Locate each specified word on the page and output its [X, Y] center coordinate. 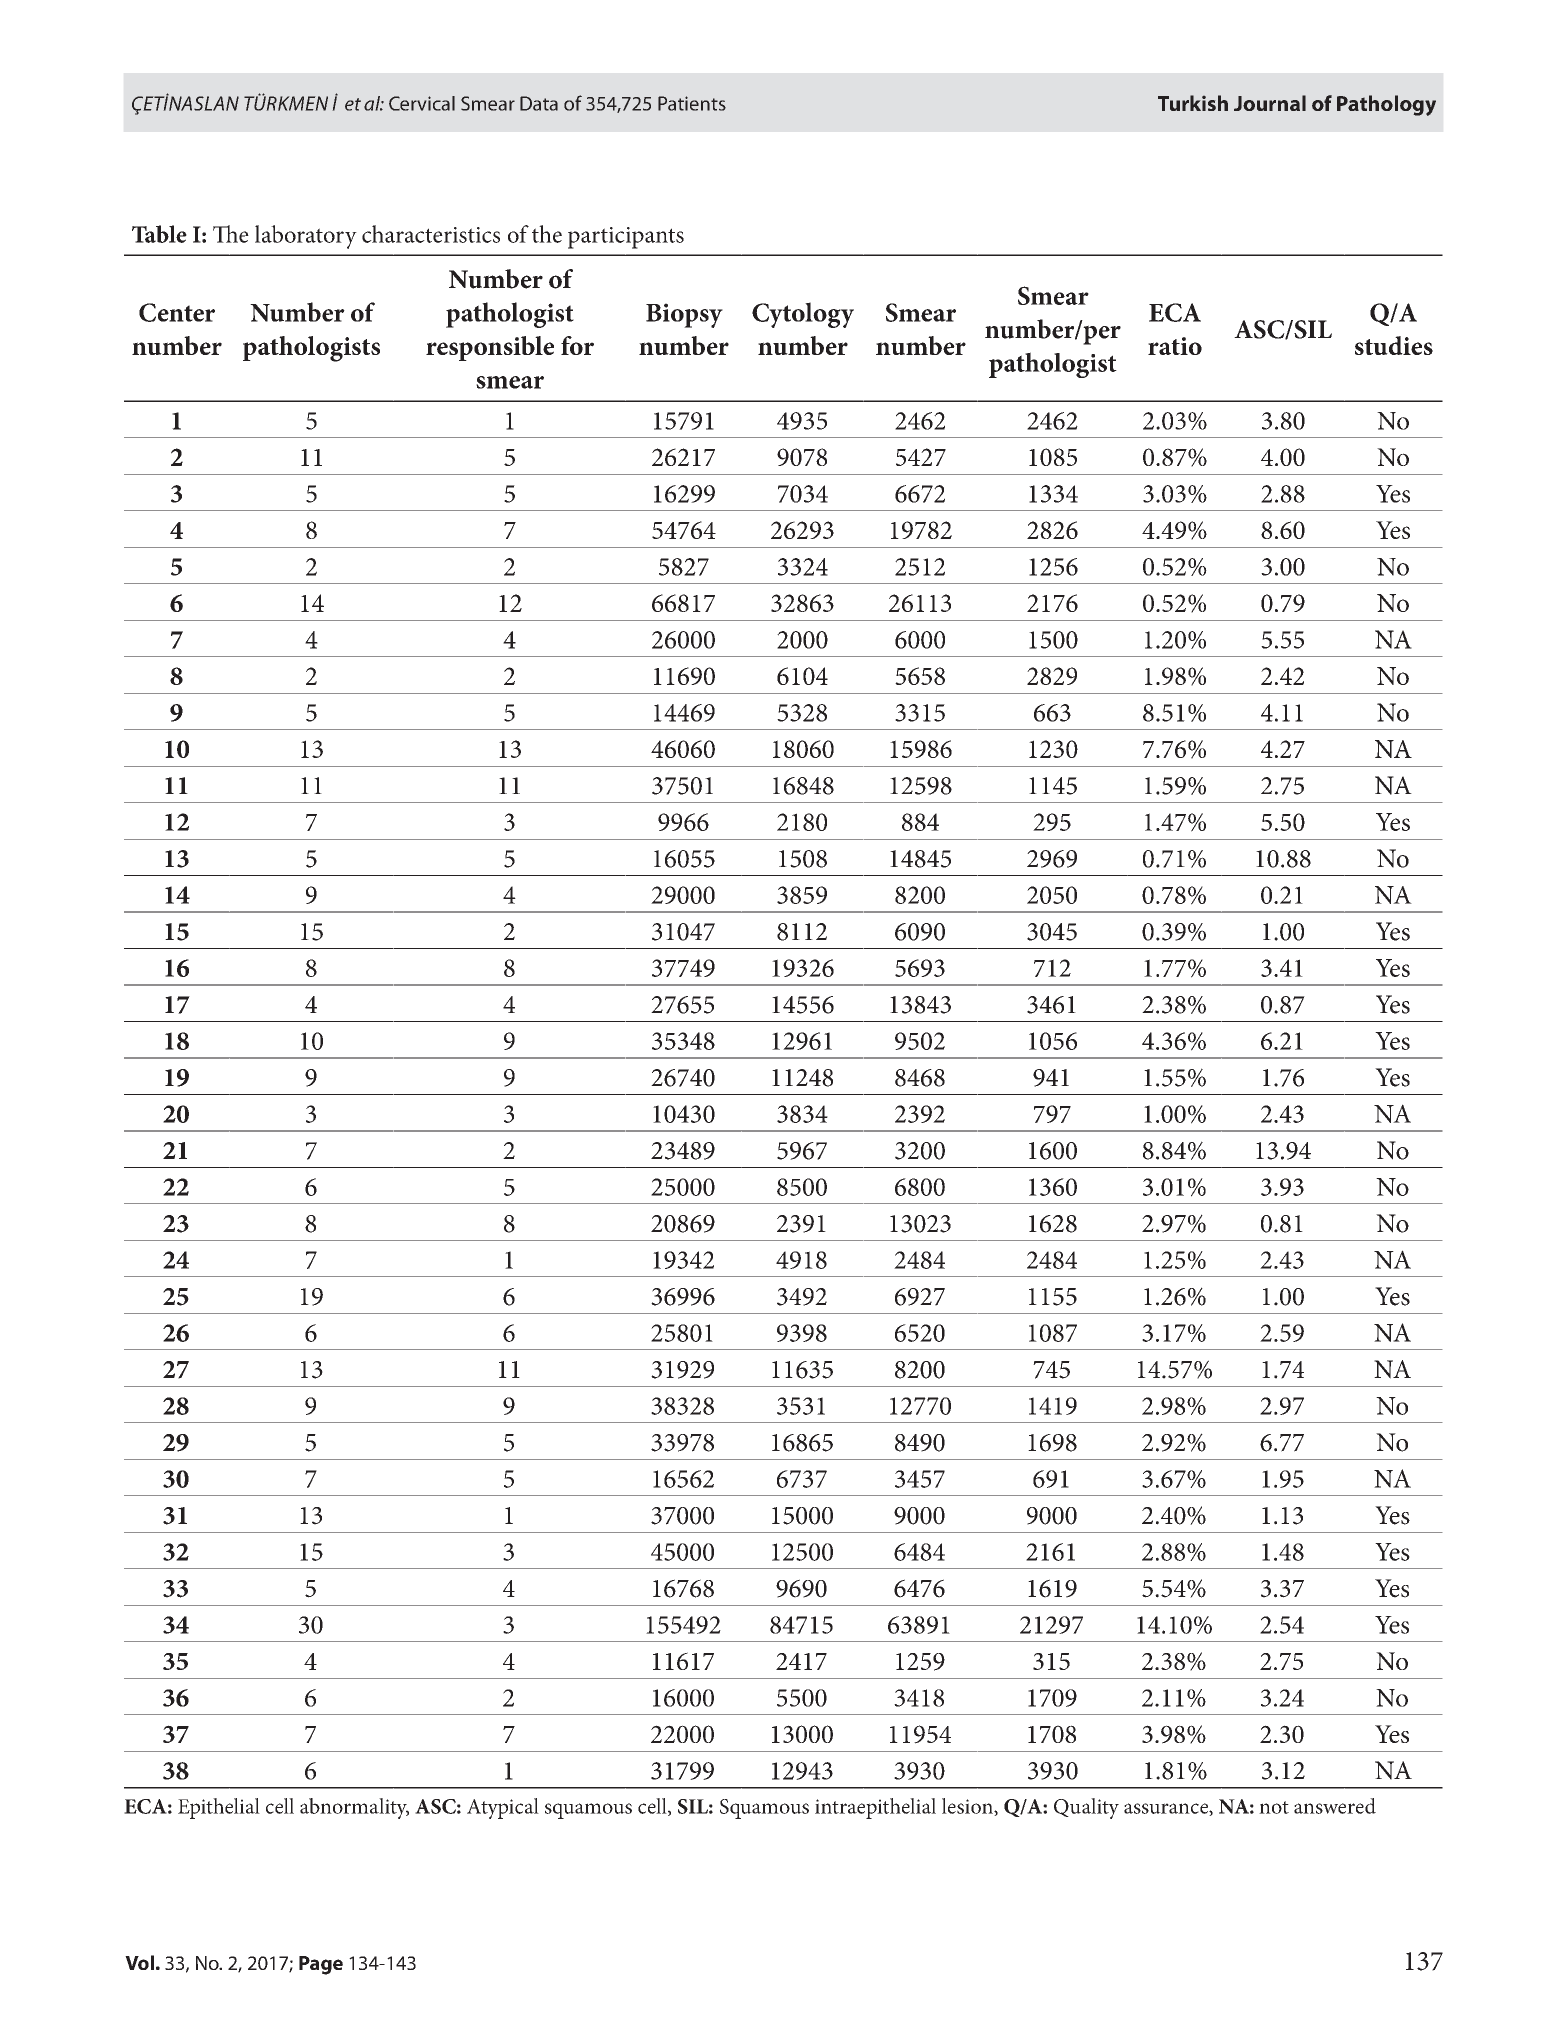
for [577, 345]
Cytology [803, 315]
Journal [1270, 103]
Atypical [503, 1808]
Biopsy [684, 315]
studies [1394, 345]
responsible [490, 348]
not [1274, 1807]
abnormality [354, 1808]
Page [321, 1965]
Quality [1086, 1808]
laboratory [306, 237]
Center [177, 312]
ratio [1175, 346]
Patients [692, 103]
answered [1335, 1806]
